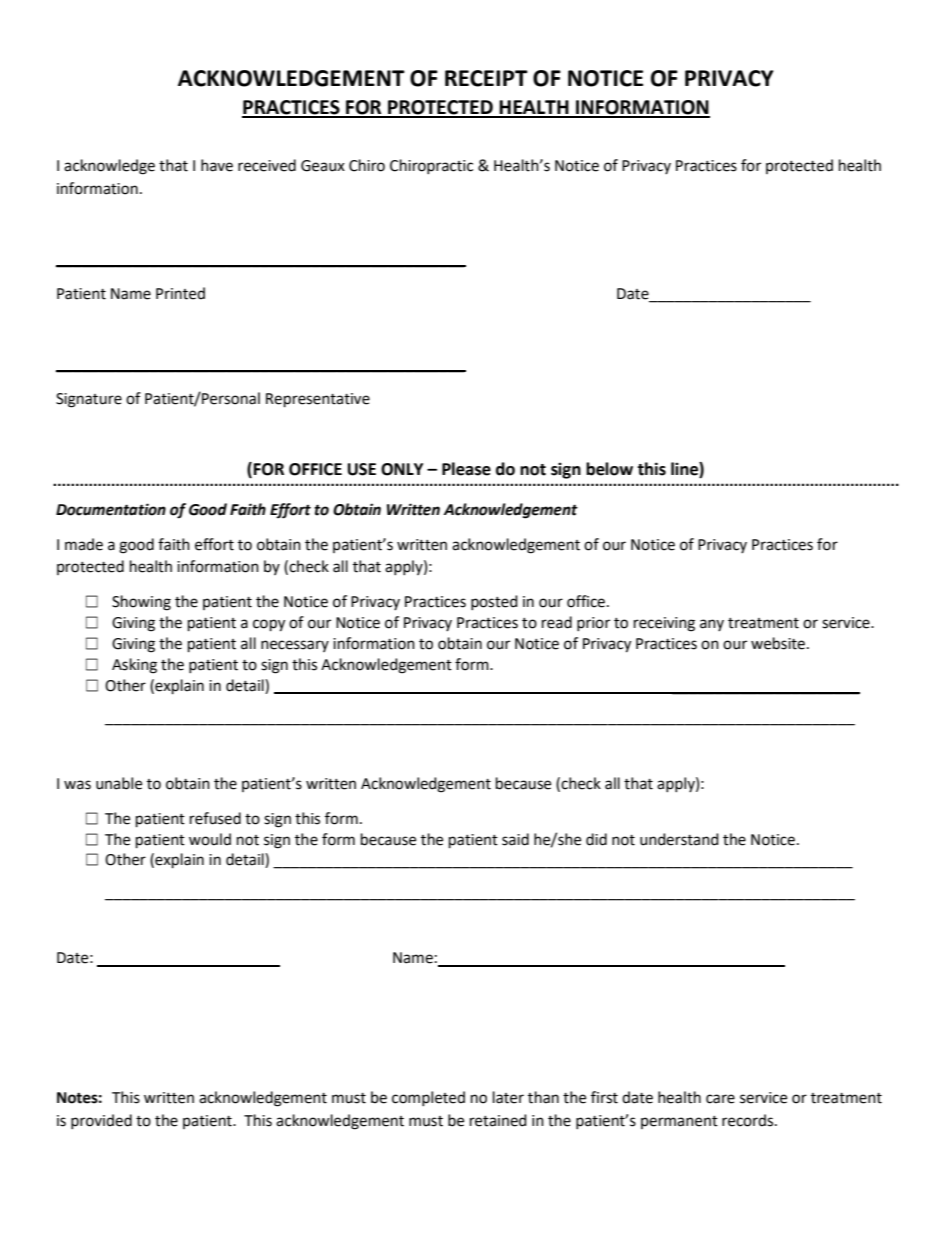 The height and width of the screenshot is (1233, 952). Describe the element at coordinates (402, 469) in the screenshot. I see `ONLY` at that location.
